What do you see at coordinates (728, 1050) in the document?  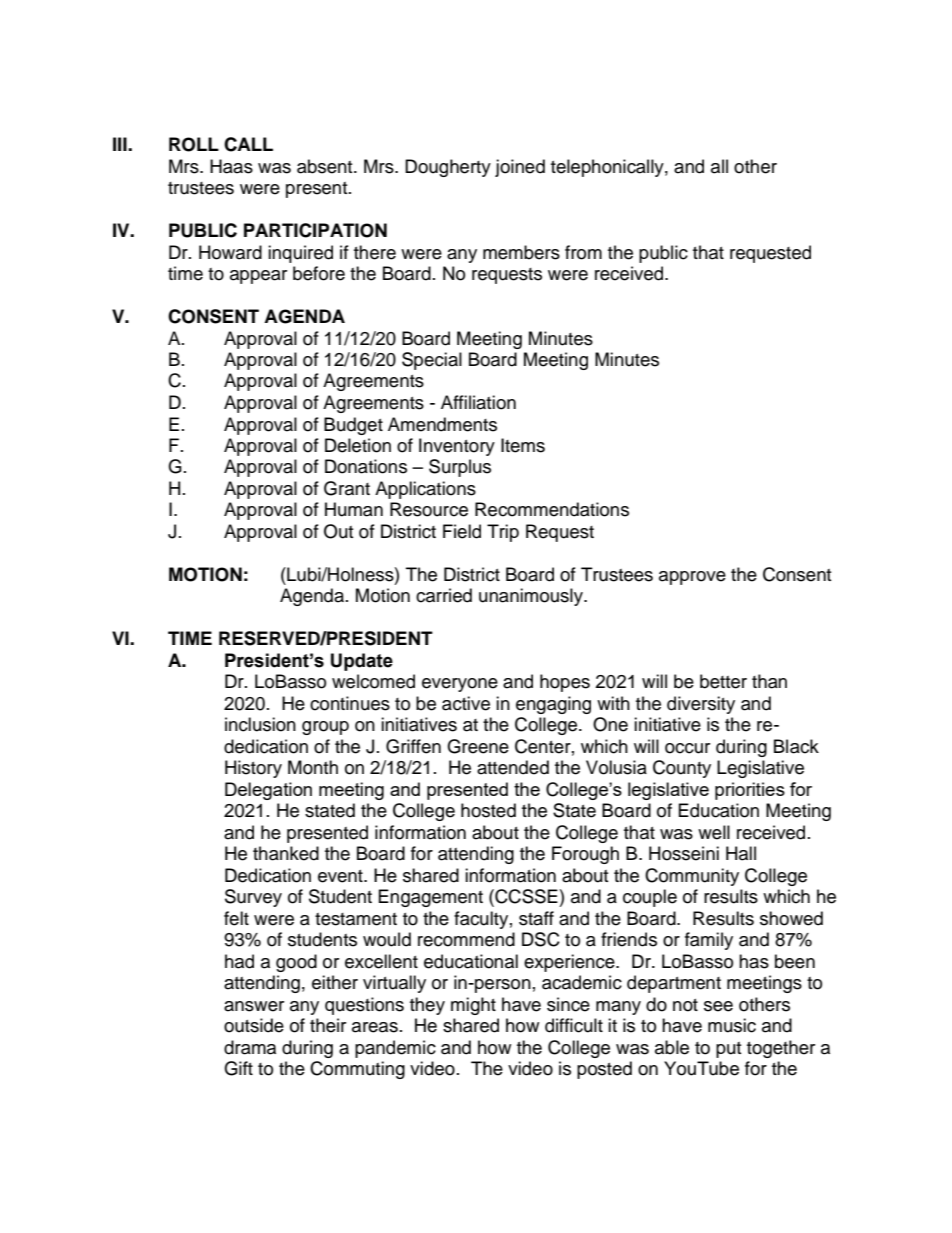 I see `put` at bounding box center [728, 1050].
